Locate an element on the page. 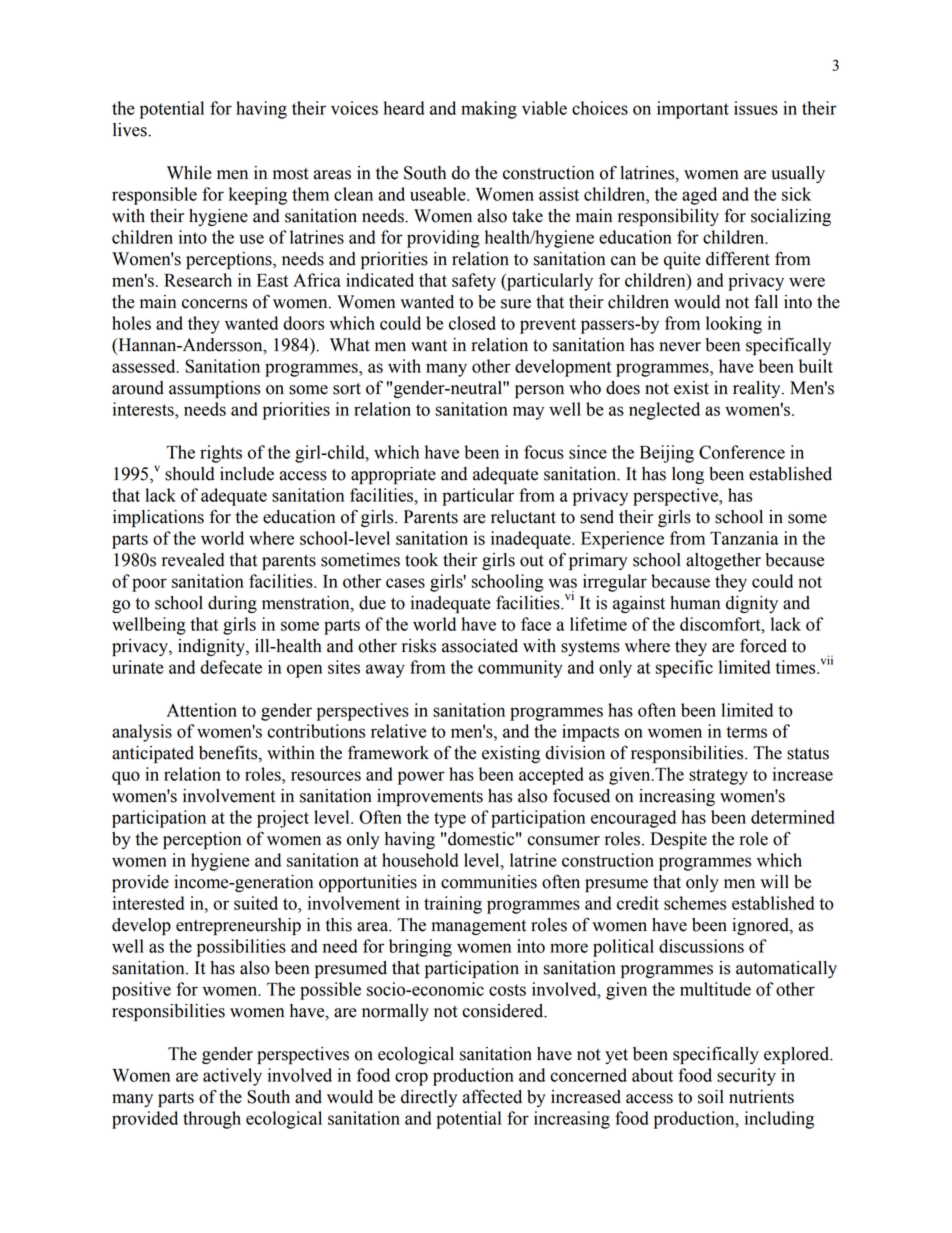 This image has height=1233, width=952. affected is located at coordinates (492, 1096).
